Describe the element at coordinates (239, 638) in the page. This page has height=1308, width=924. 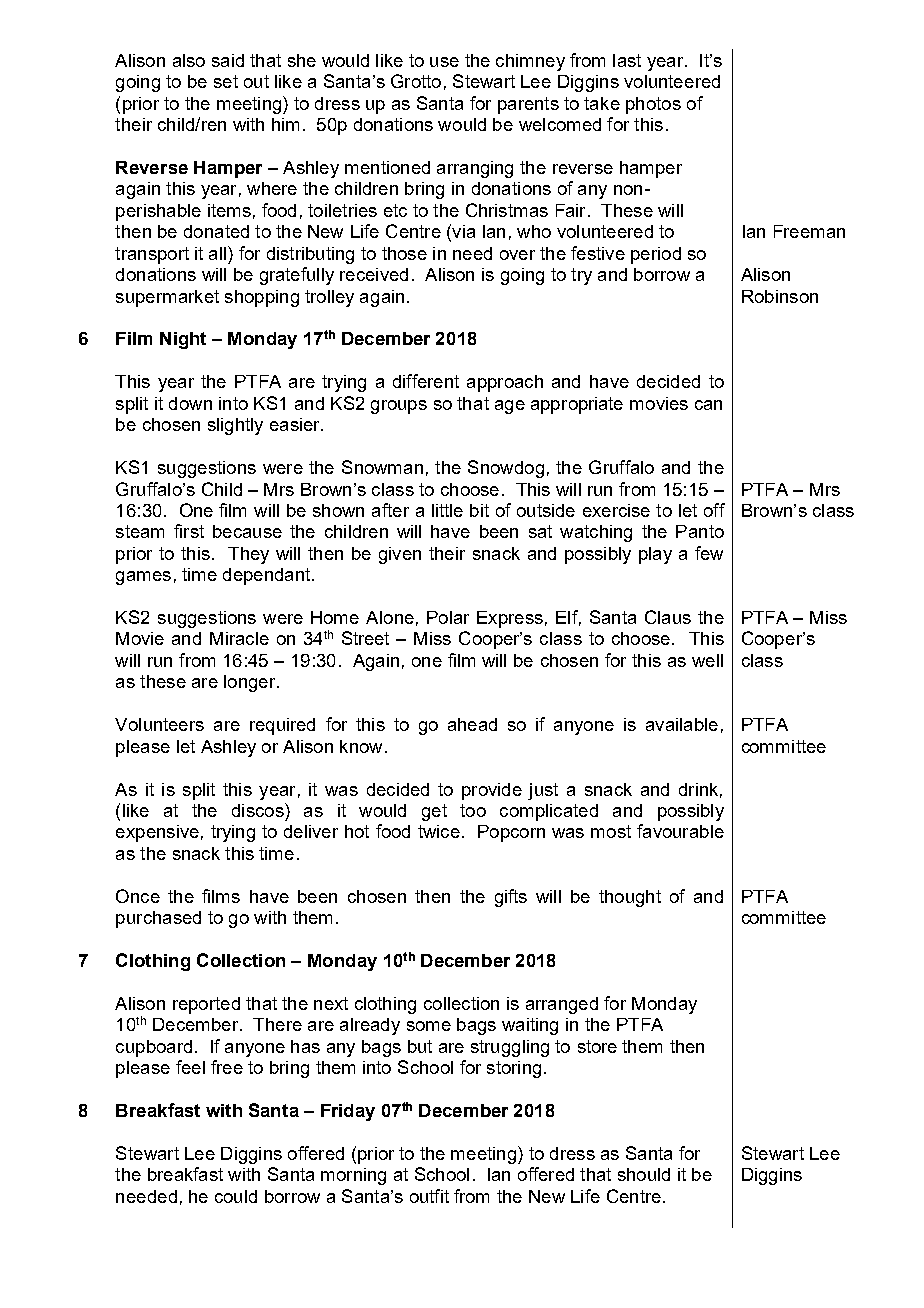
I see `Miracle` at that location.
